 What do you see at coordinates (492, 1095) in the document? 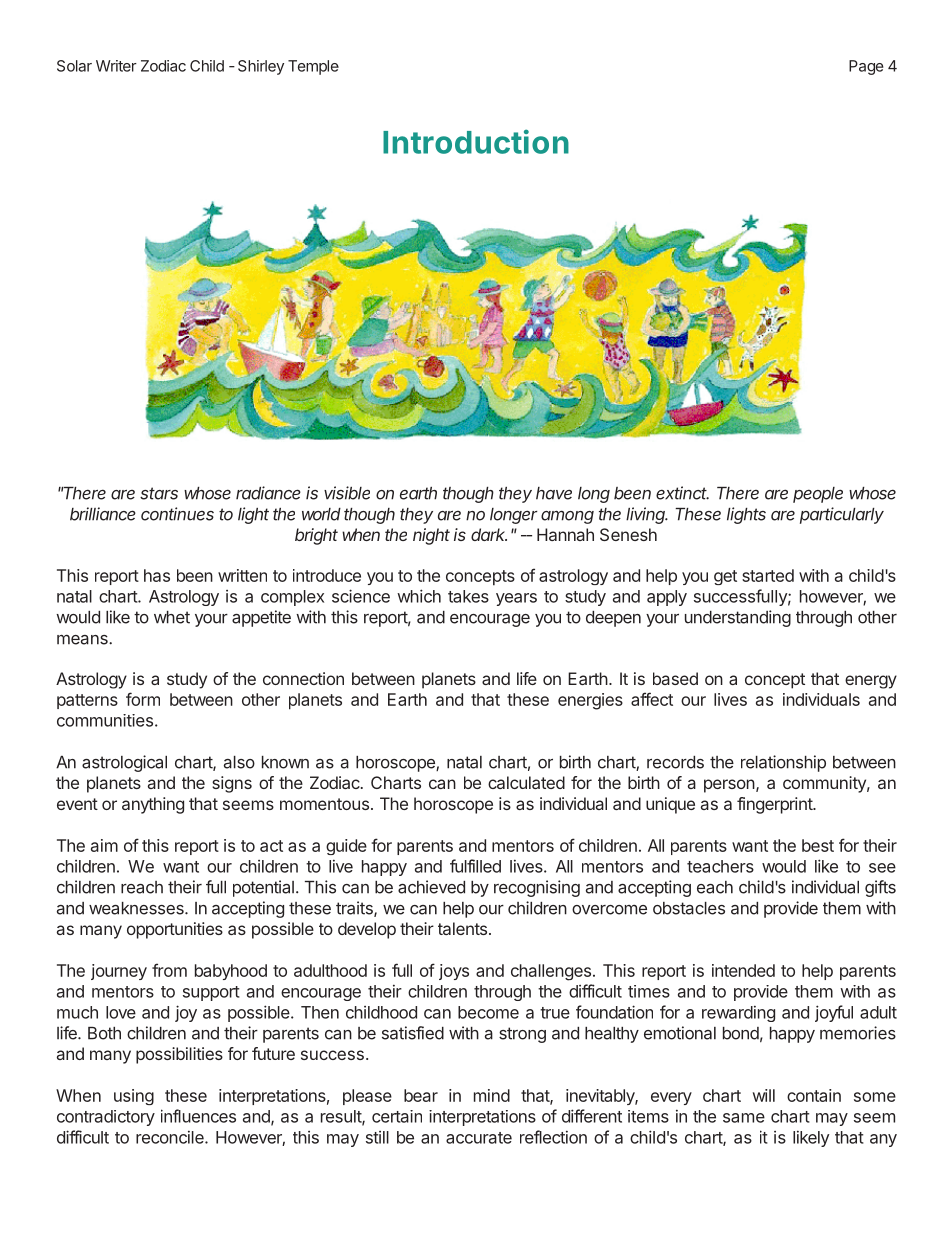
I see `mind` at bounding box center [492, 1095].
